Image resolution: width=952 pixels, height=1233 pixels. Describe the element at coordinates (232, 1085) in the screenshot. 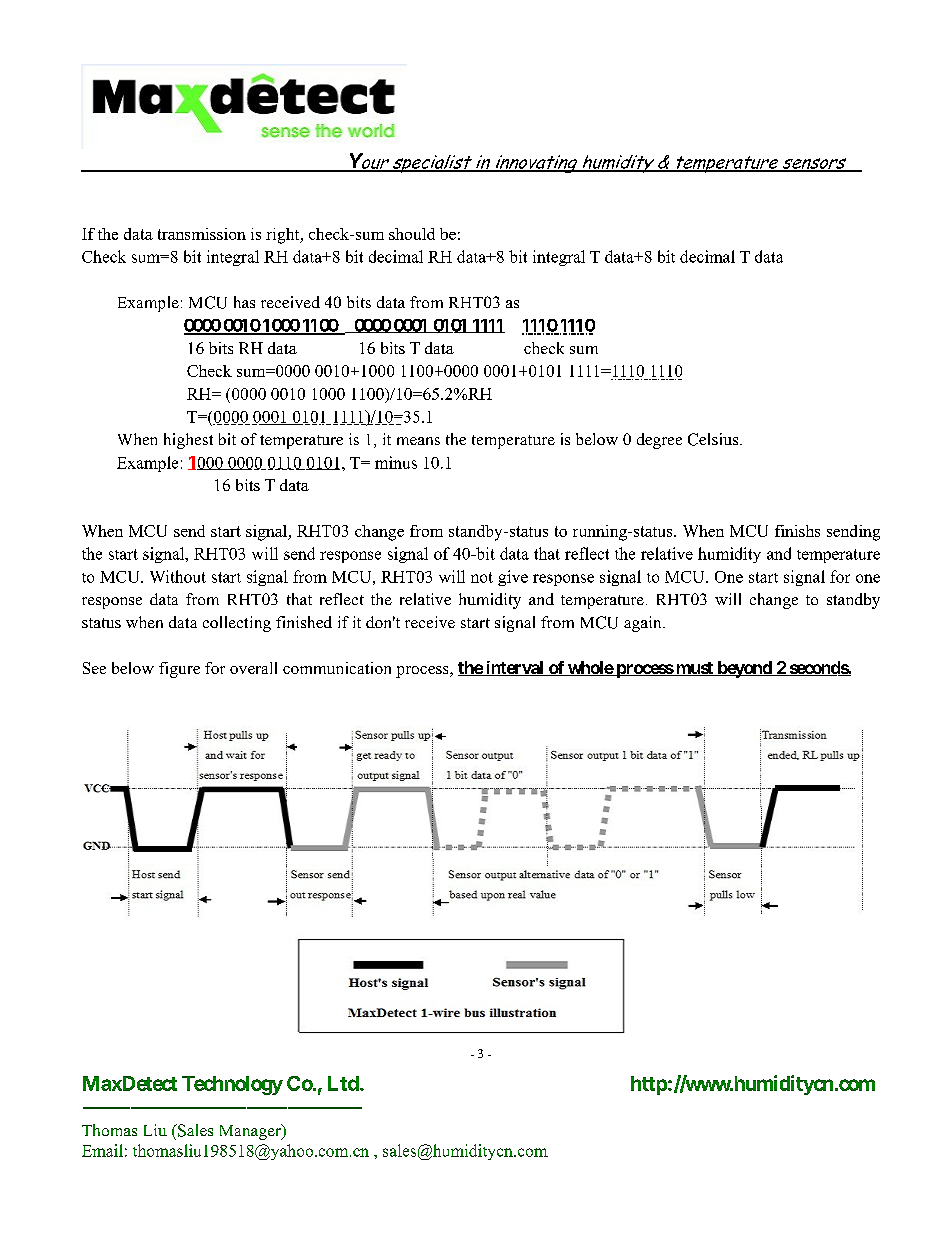

I see `Technology` at that location.
